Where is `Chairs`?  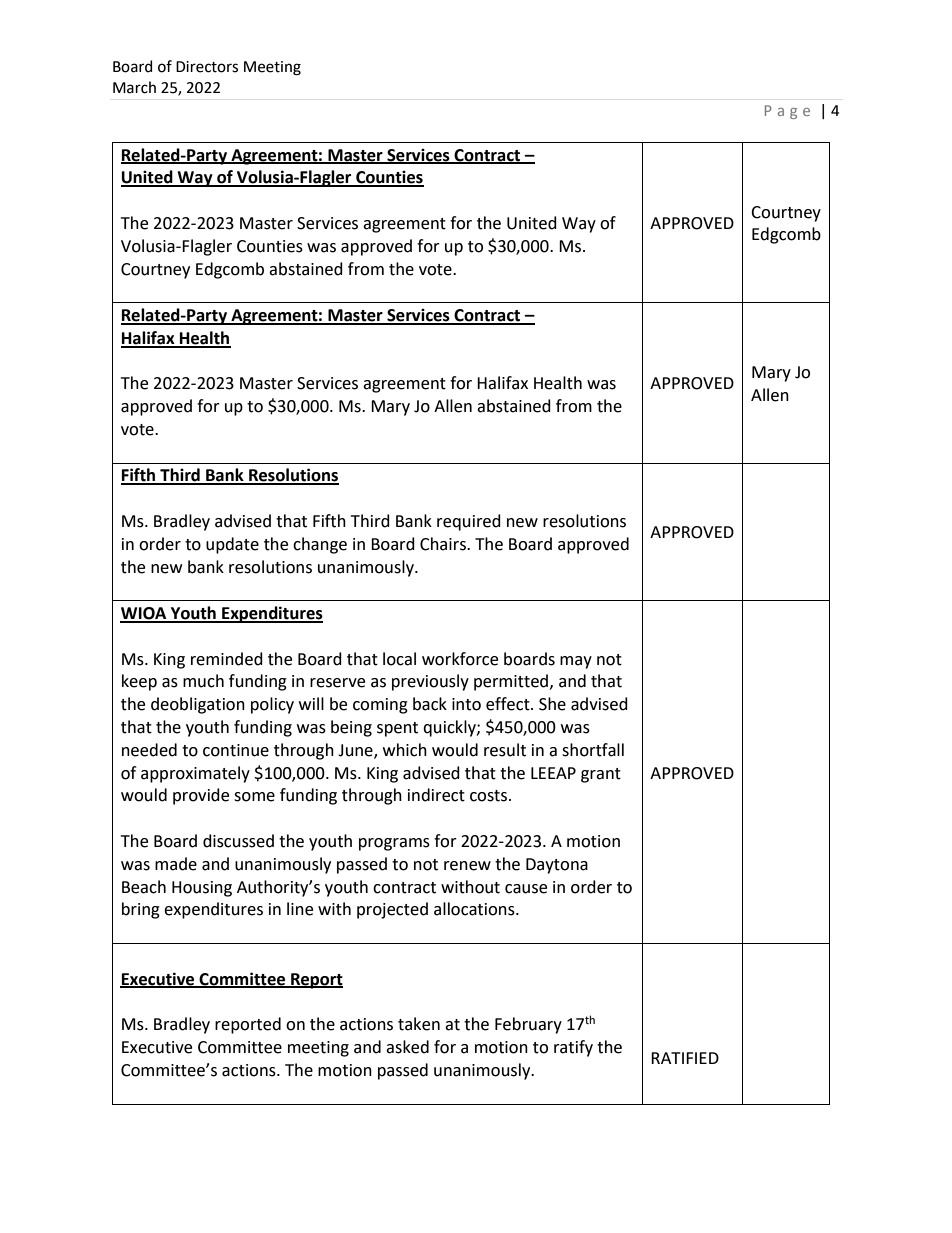 Chairs is located at coordinates (444, 544).
